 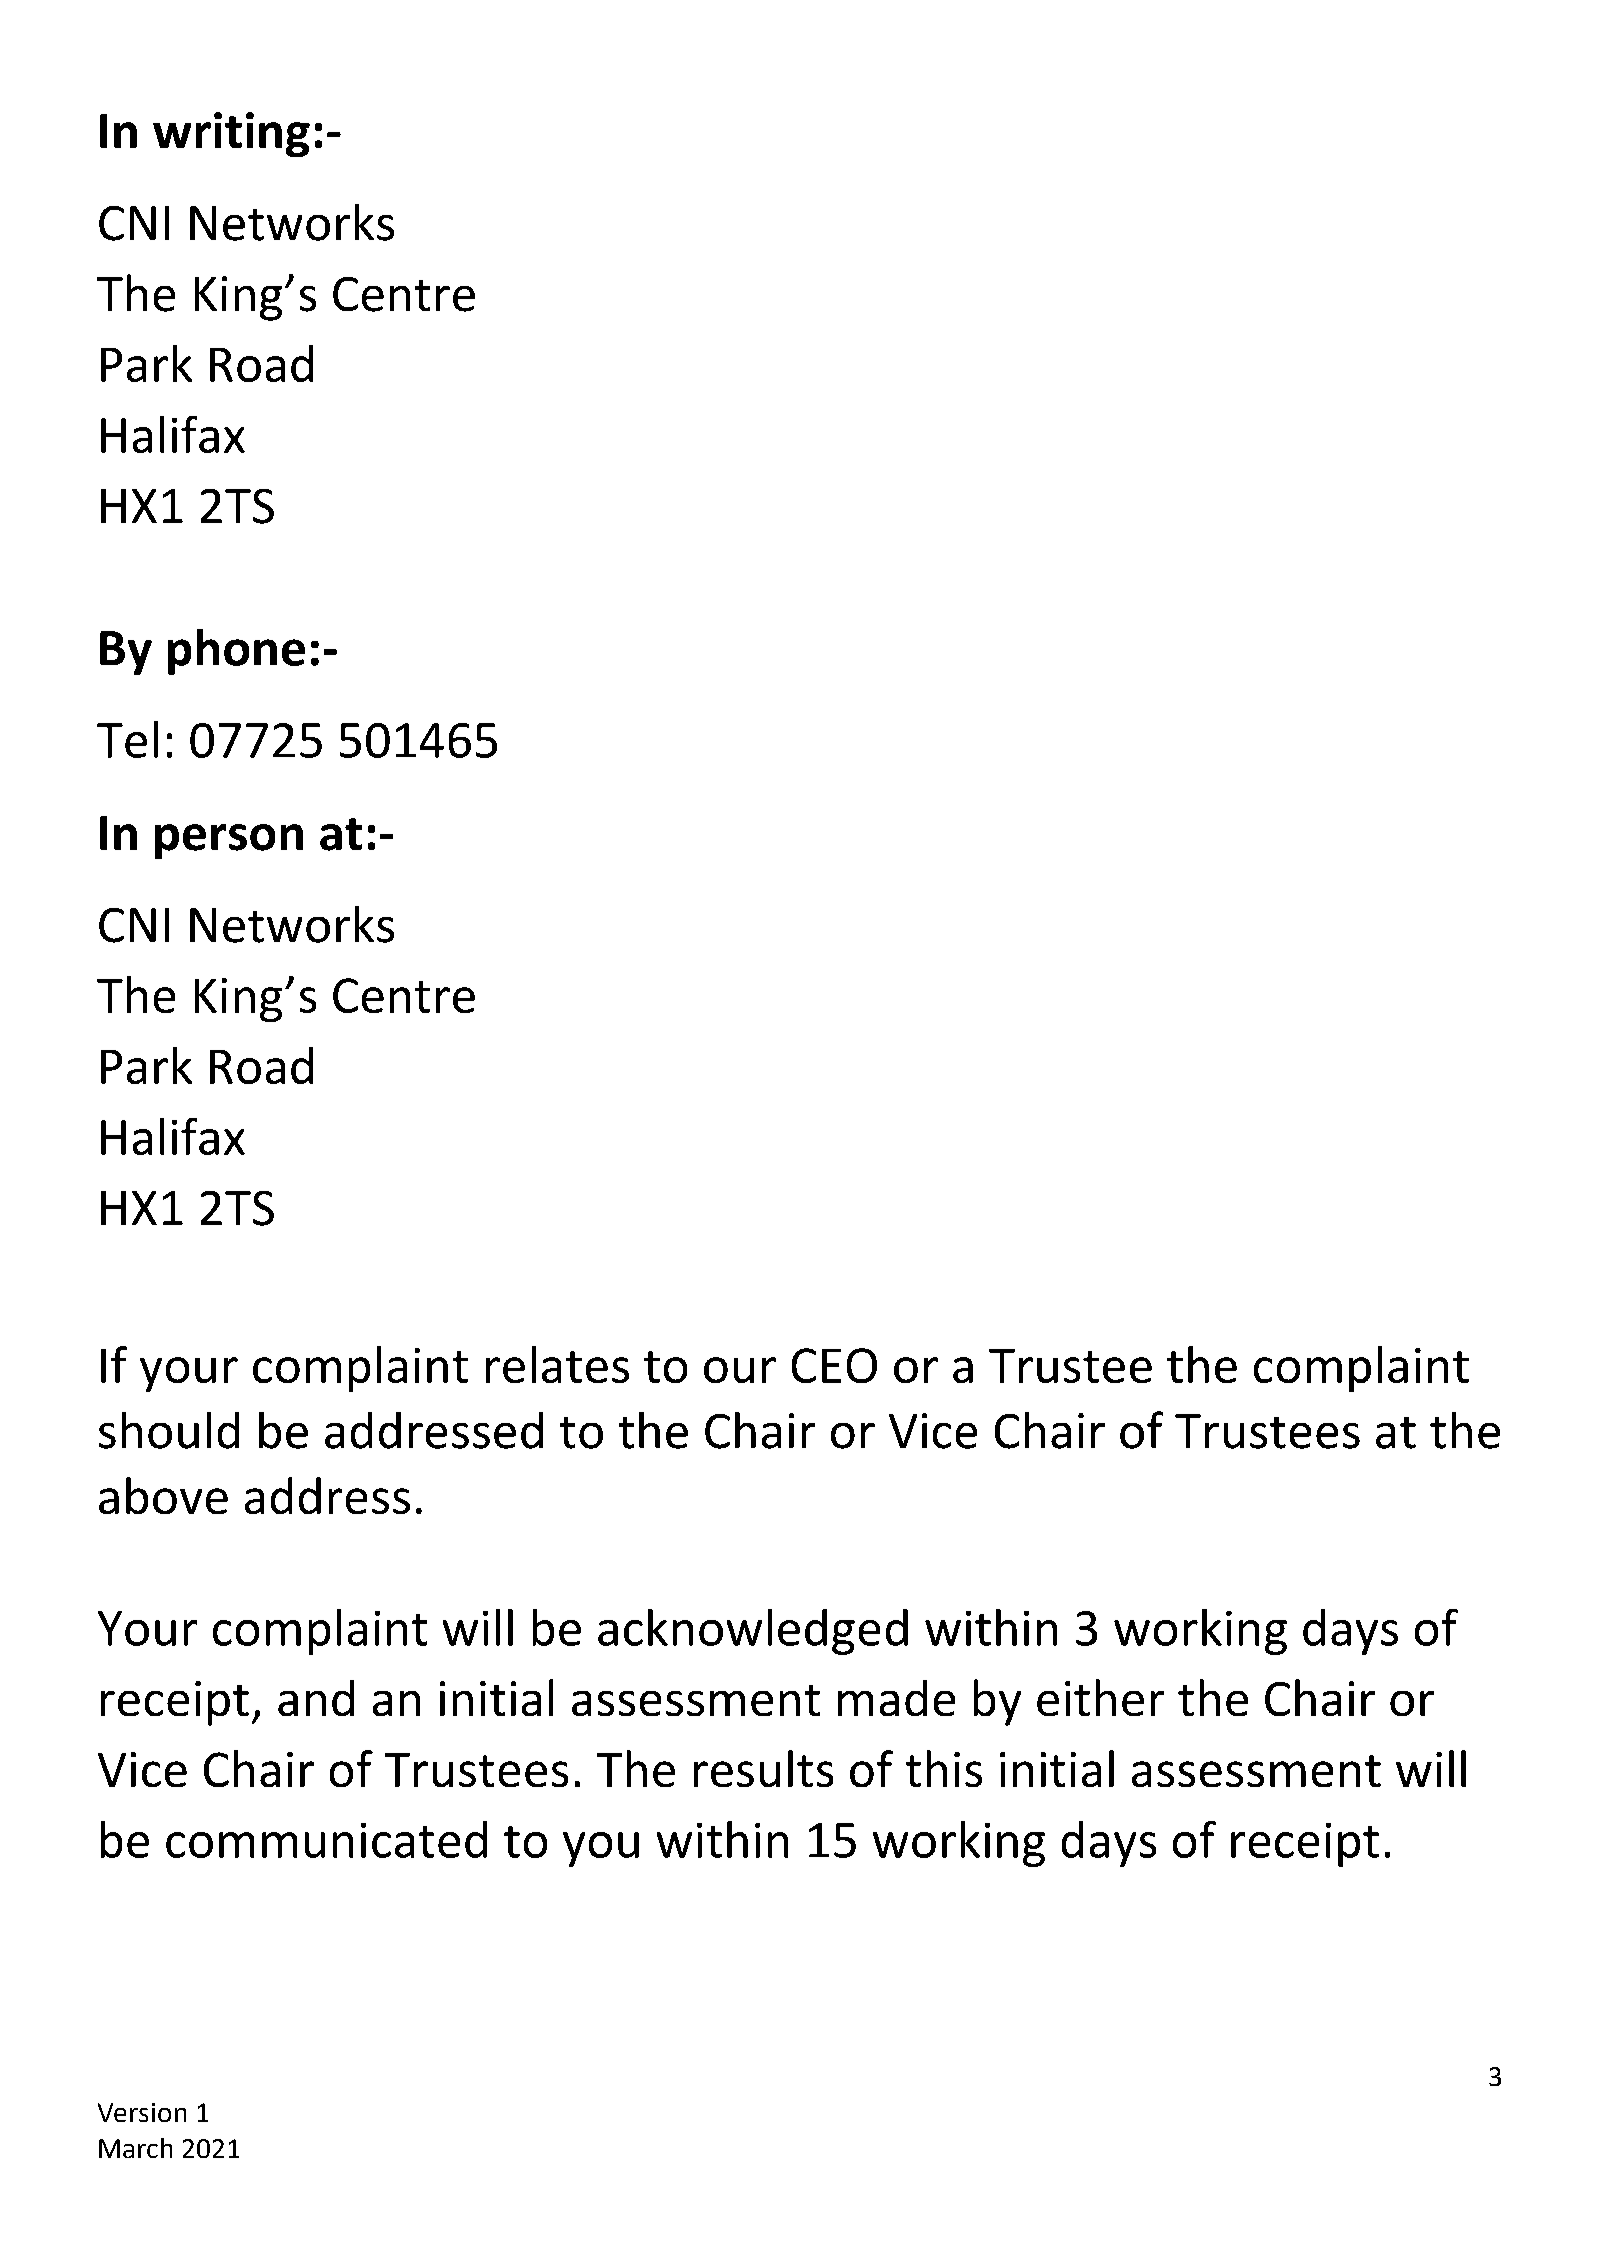 I want to click on CEO, so click(x=834, y=1365).
